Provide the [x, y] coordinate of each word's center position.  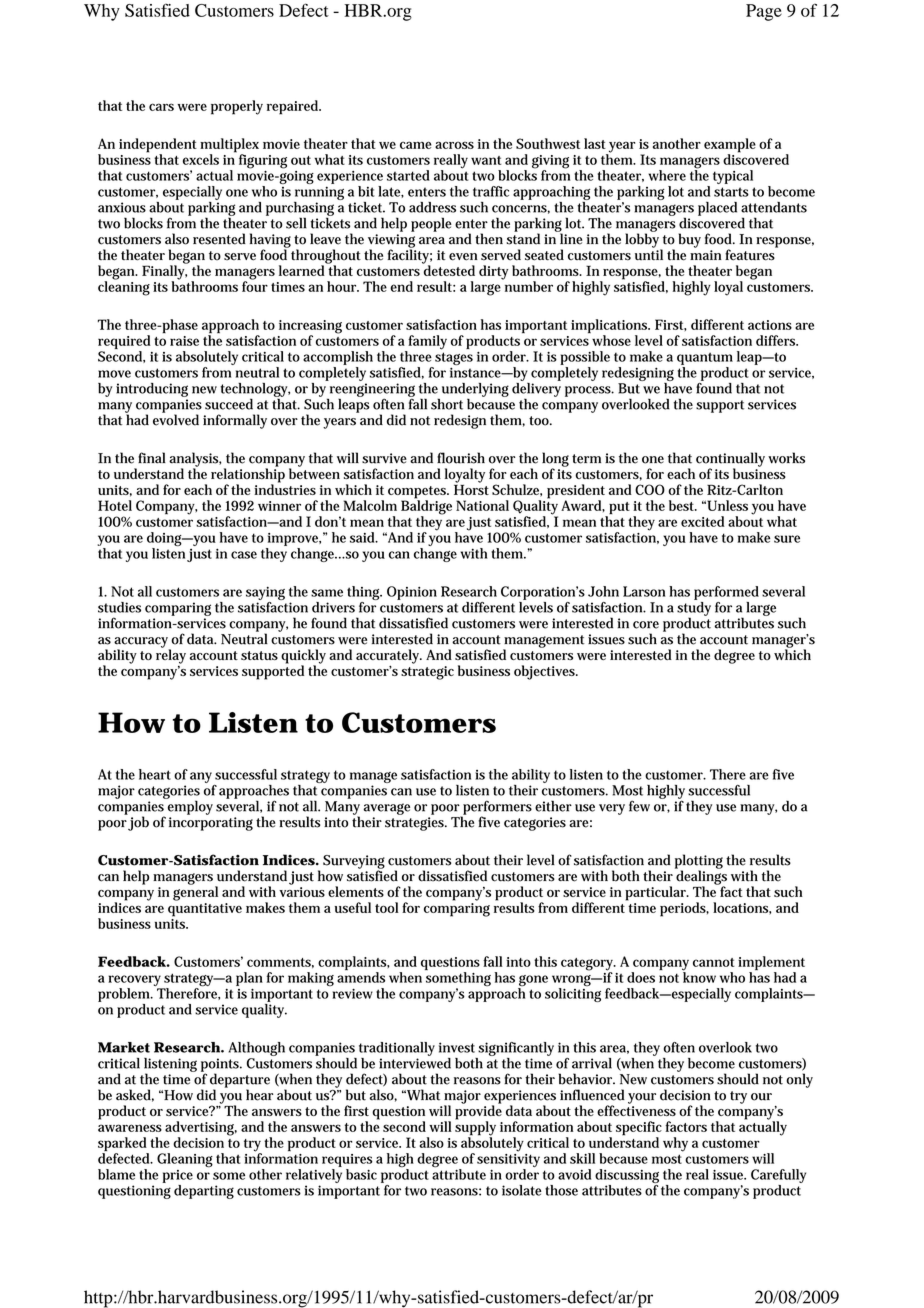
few [639, 806]
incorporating [211, 822]
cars [161, 107]
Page [764, 12]
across [454, 145]
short [447, 404]
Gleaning [185, 1160]
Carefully [778, 1176]
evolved [176, 419]
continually [730, 460]
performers [497, 808]
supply [475, 1128]
